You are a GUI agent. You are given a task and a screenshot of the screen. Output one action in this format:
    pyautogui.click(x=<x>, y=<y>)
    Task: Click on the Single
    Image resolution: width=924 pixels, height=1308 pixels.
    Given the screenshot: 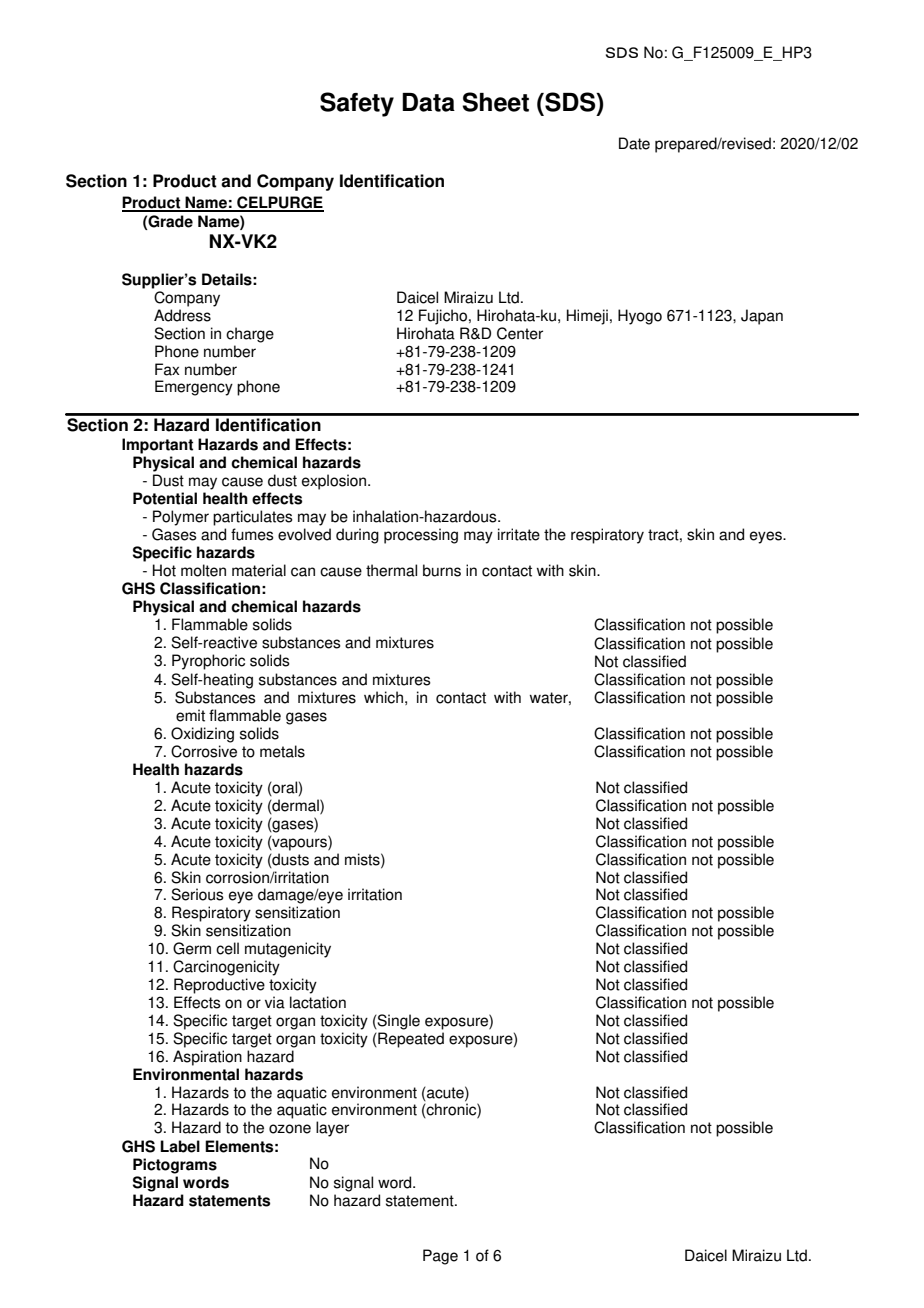 What is the action you would take?
    pyautogui.click(x=398, y=1022)
